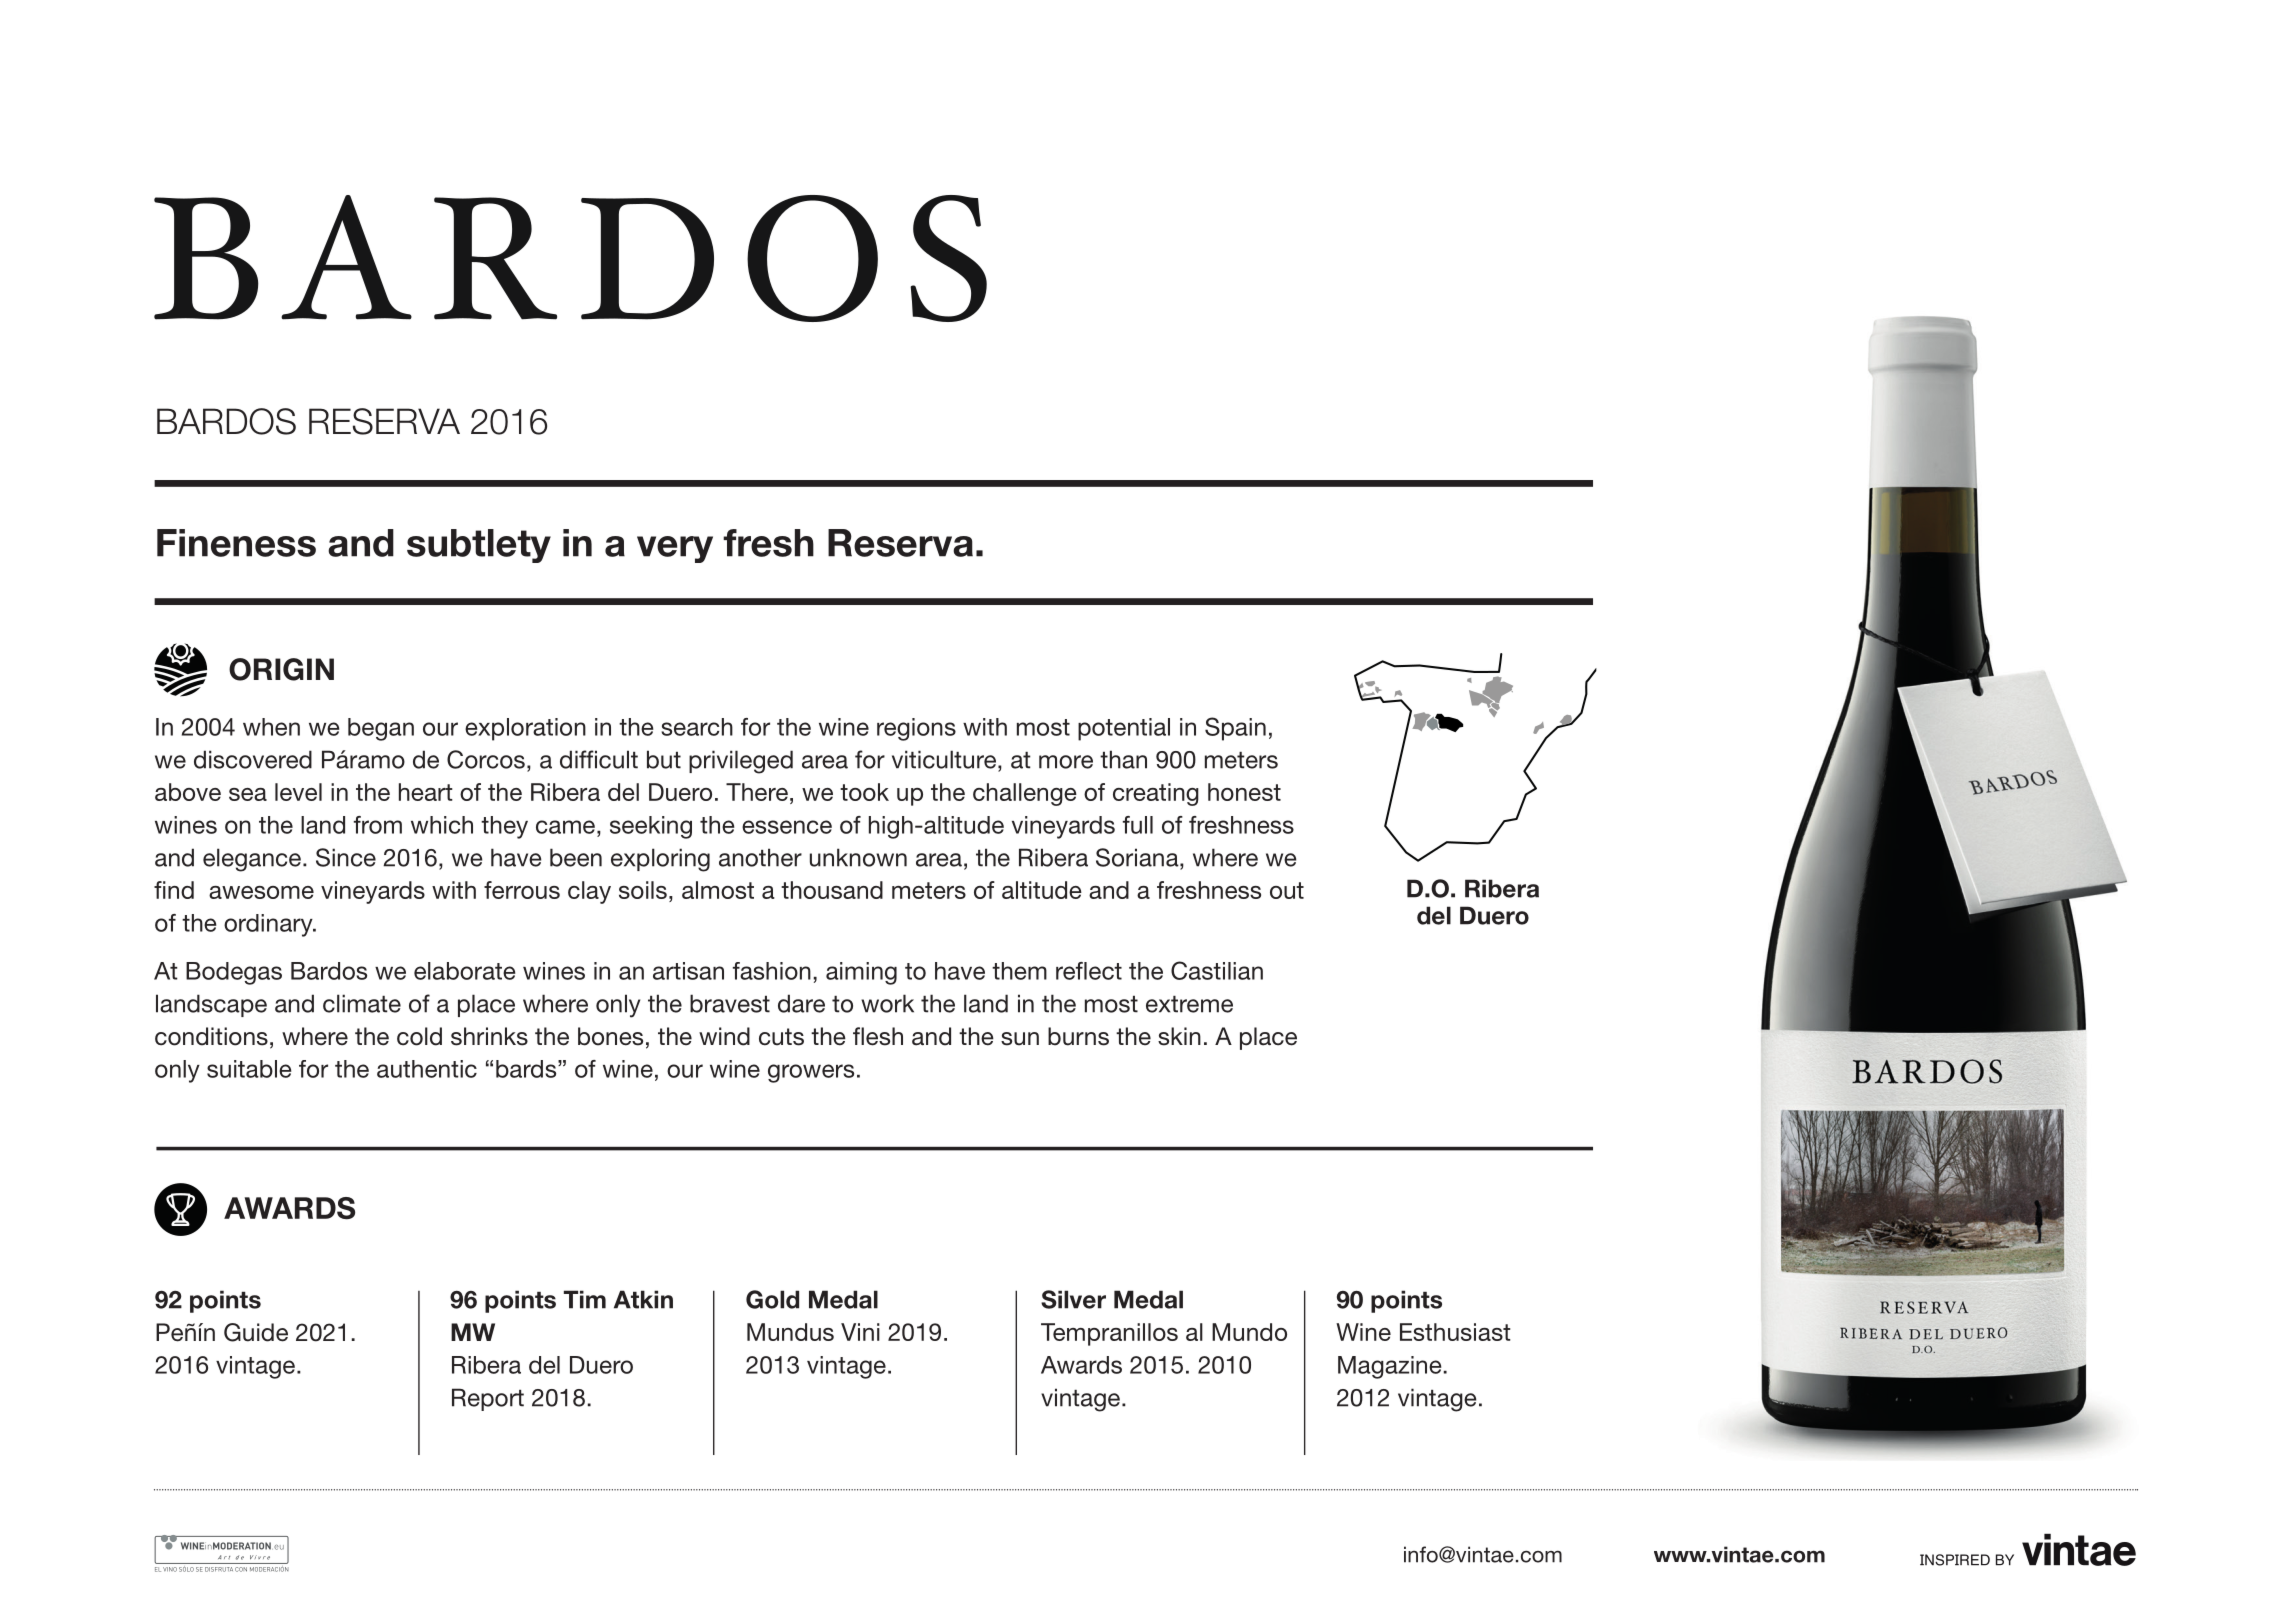  I want to click on very, so click(675, 549).
